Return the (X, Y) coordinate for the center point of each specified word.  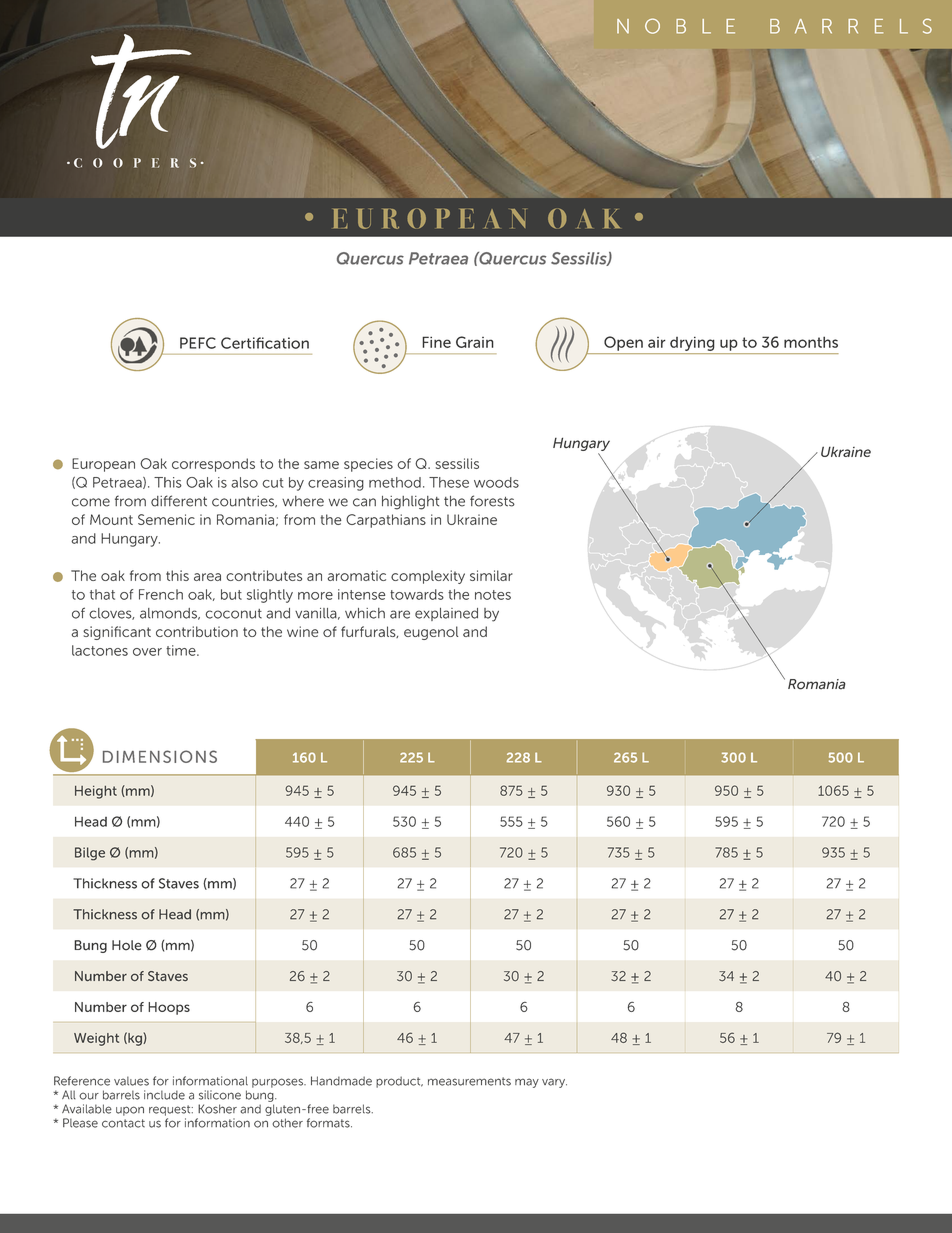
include (164, 1095)
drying (692, 344)
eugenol (431, 633)
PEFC (198, 343)
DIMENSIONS (160, 756)
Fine (436, 342)
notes (493, 595)
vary (554, 1083)
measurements (469, 1081)
